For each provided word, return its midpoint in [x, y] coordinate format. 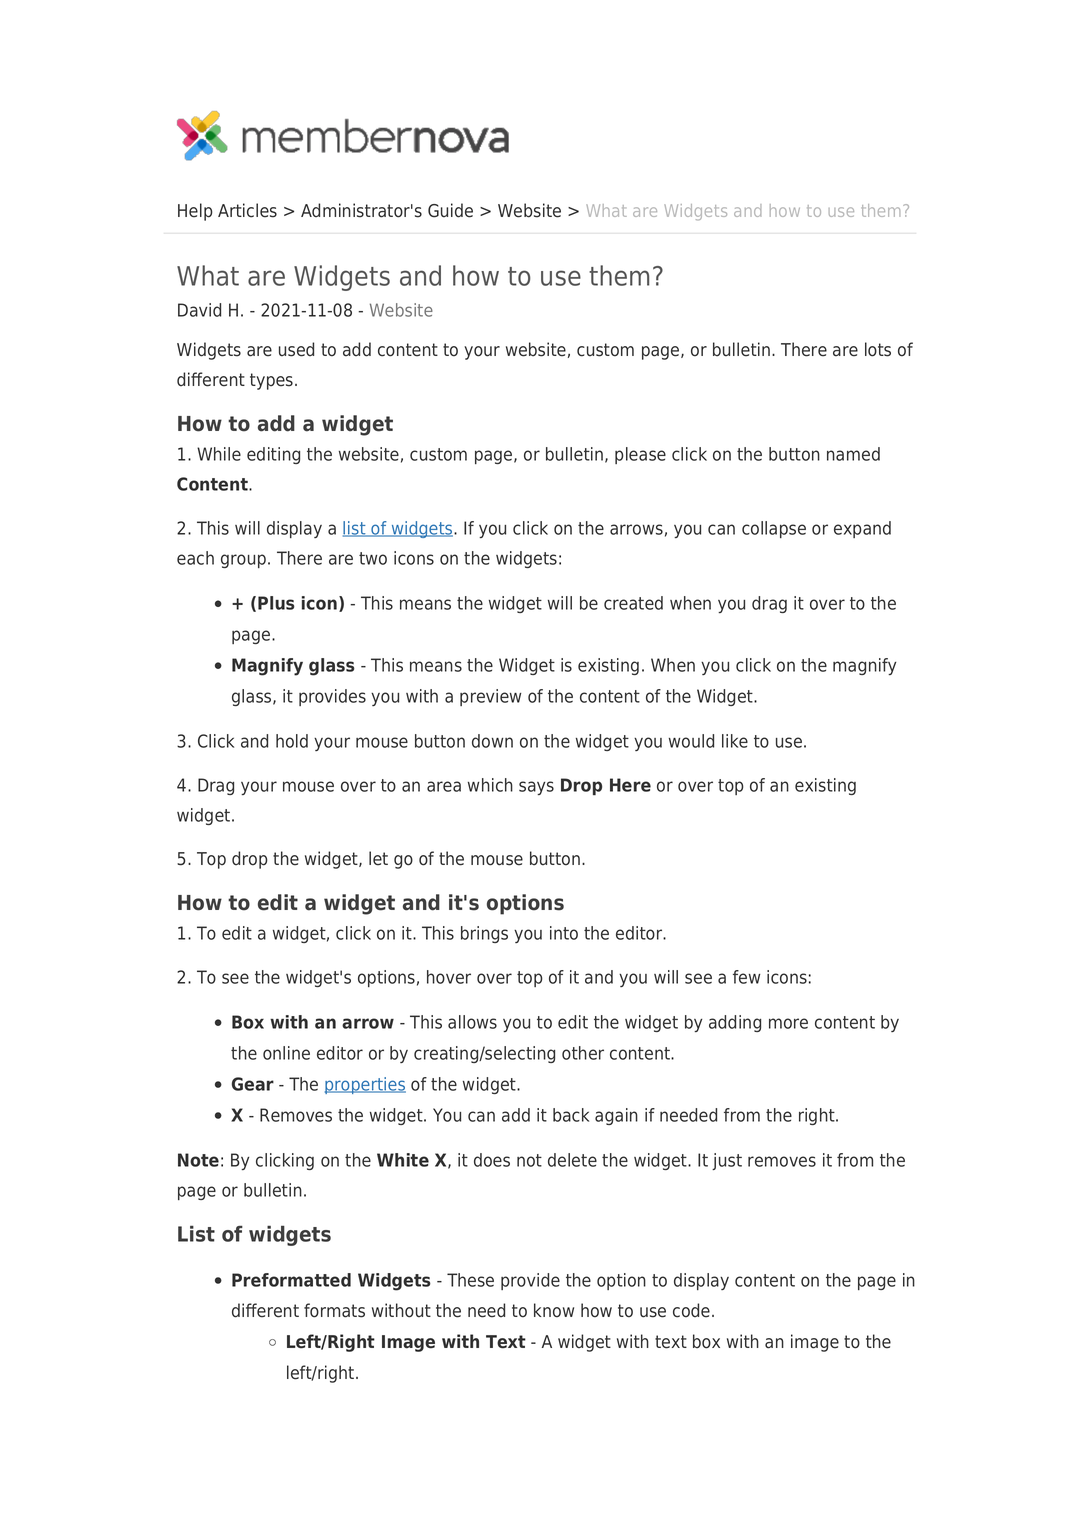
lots [878, 349]
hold [292, 741]
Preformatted [291, 1280]
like [735, 741]
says [536, 788]
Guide [450, 210]
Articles [247, 210]
